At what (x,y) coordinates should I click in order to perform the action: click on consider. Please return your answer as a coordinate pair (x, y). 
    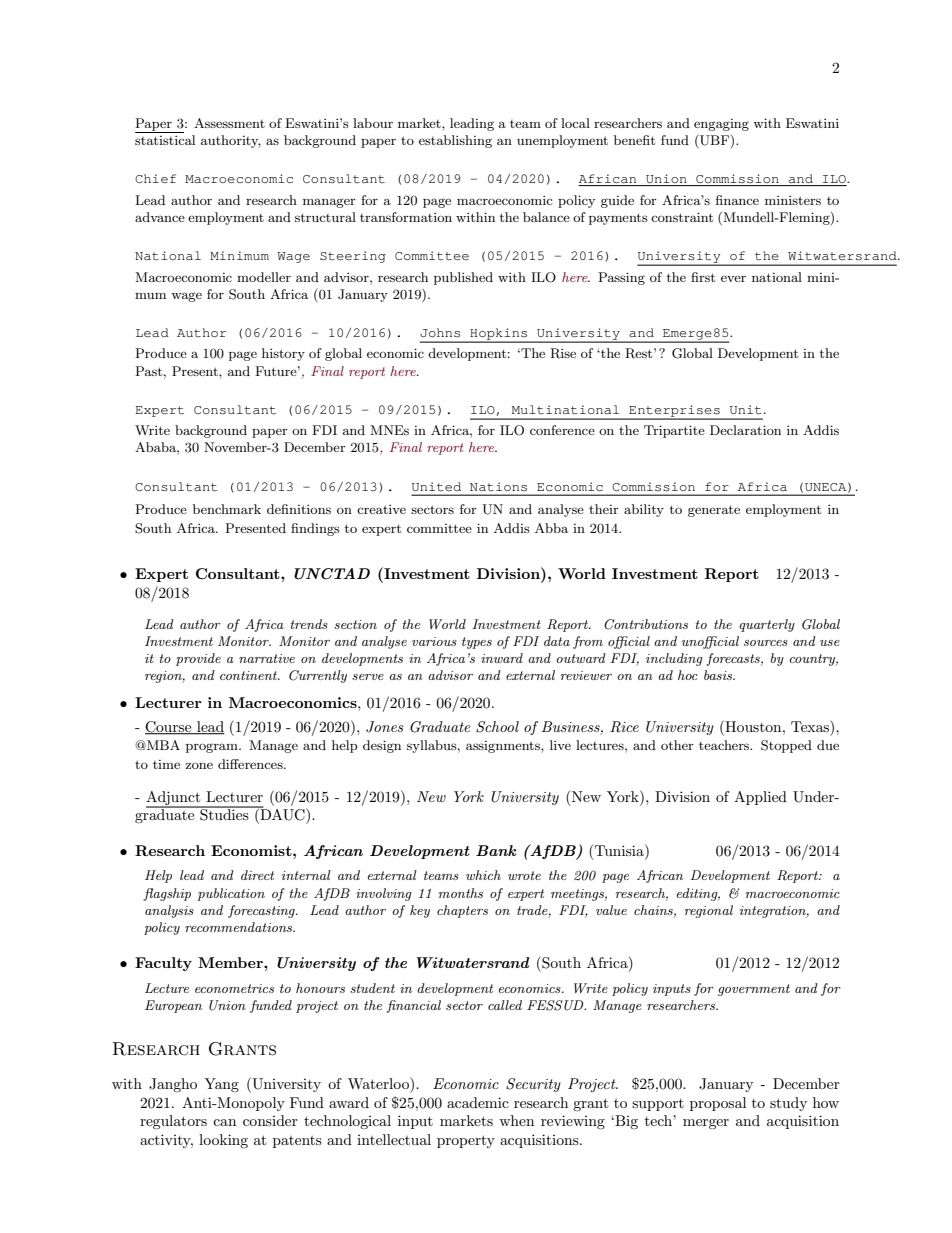
    Looking at the image, I should click on (270, 1120).
